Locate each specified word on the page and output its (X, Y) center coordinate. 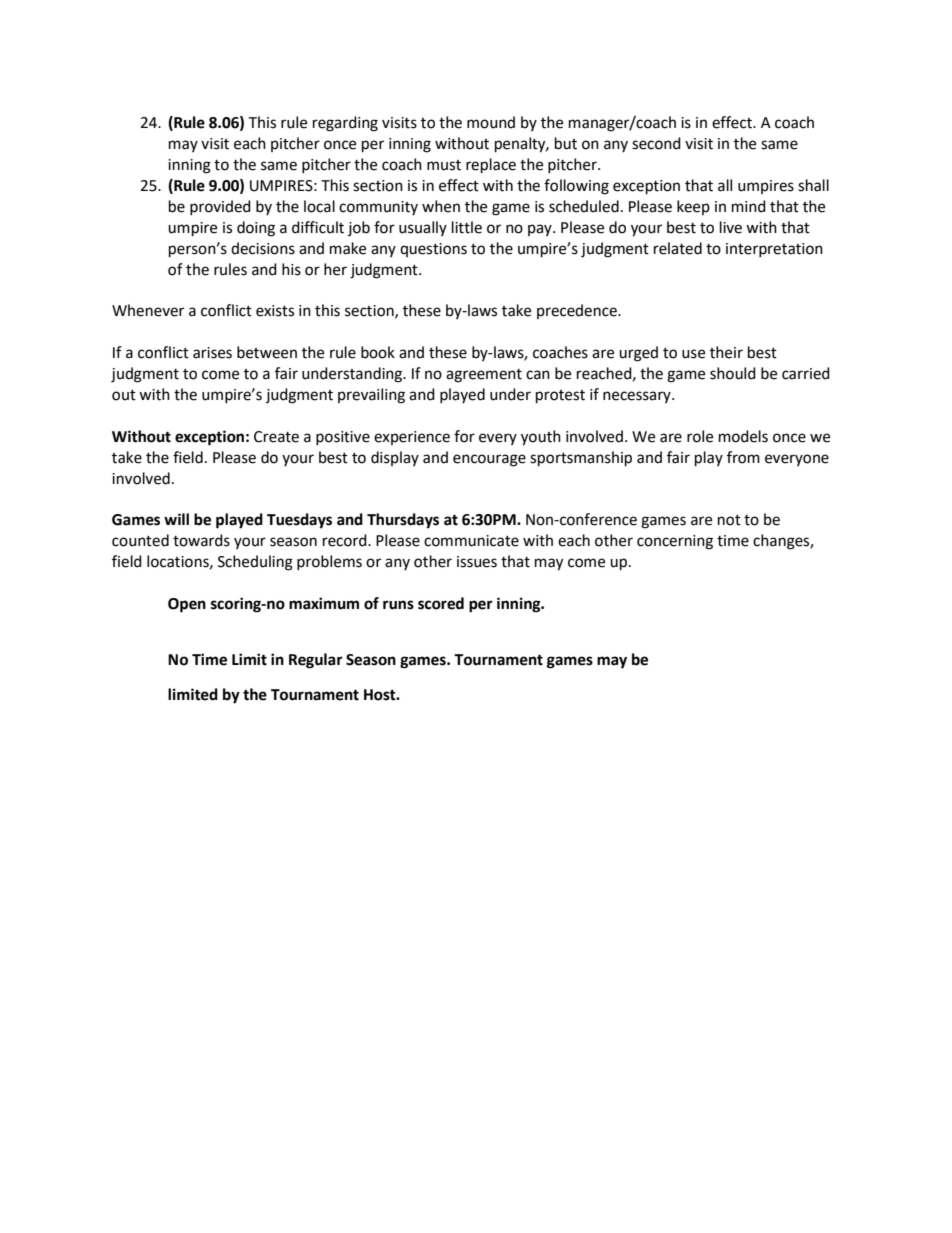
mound (491, 122)
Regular (316, 661)
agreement (484, 376)
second (656, 143)
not (729, 520)
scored (441, 603)
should (733, 373)
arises (212, 353)
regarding (345, 124)
